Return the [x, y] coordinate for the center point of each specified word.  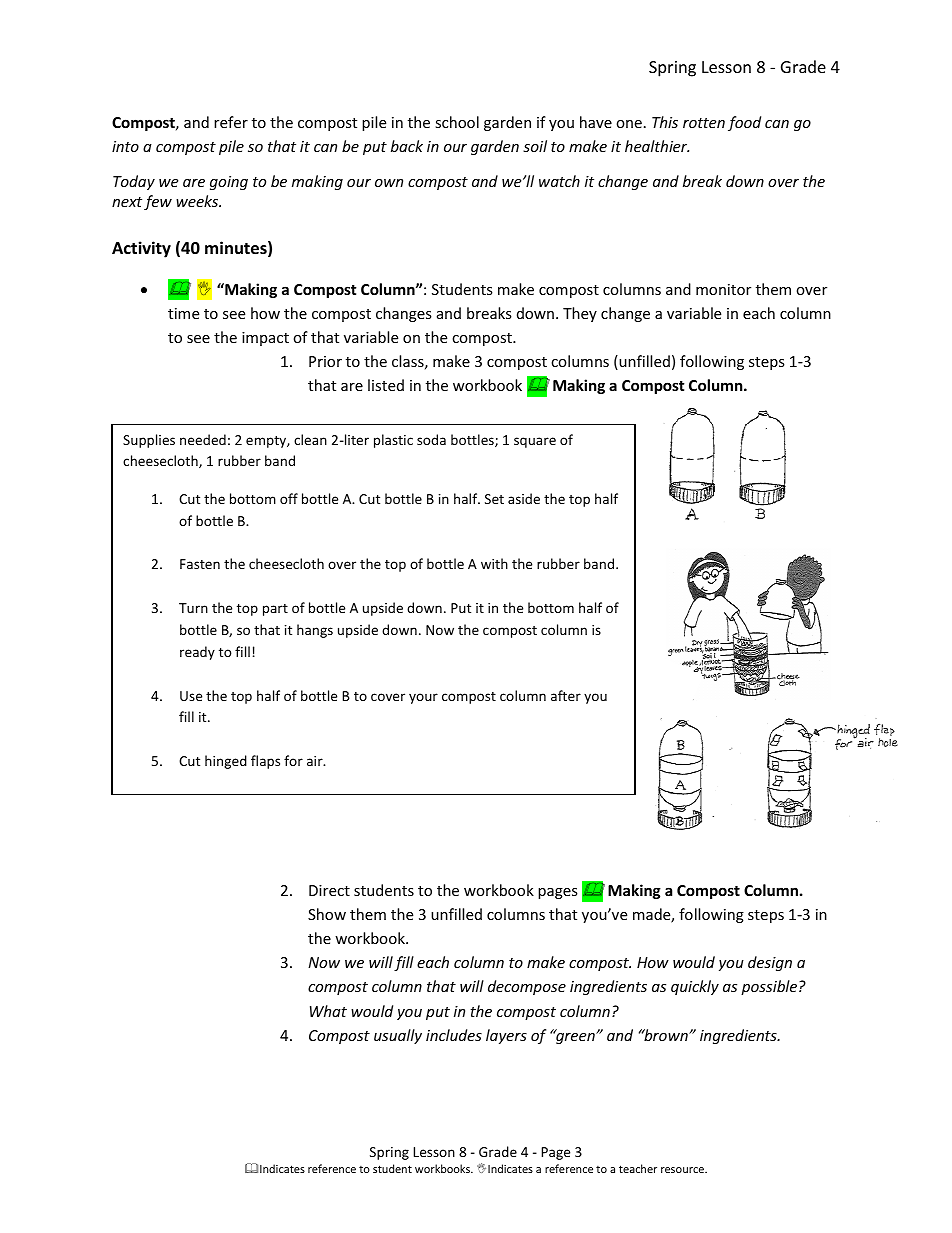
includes [454, 1035]
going [229, 183]
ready [197, 653]
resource [683, 1170]
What [328, 1011]
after [566, 695]
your [423, 698]
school [457, 122]
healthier [657, 146]
